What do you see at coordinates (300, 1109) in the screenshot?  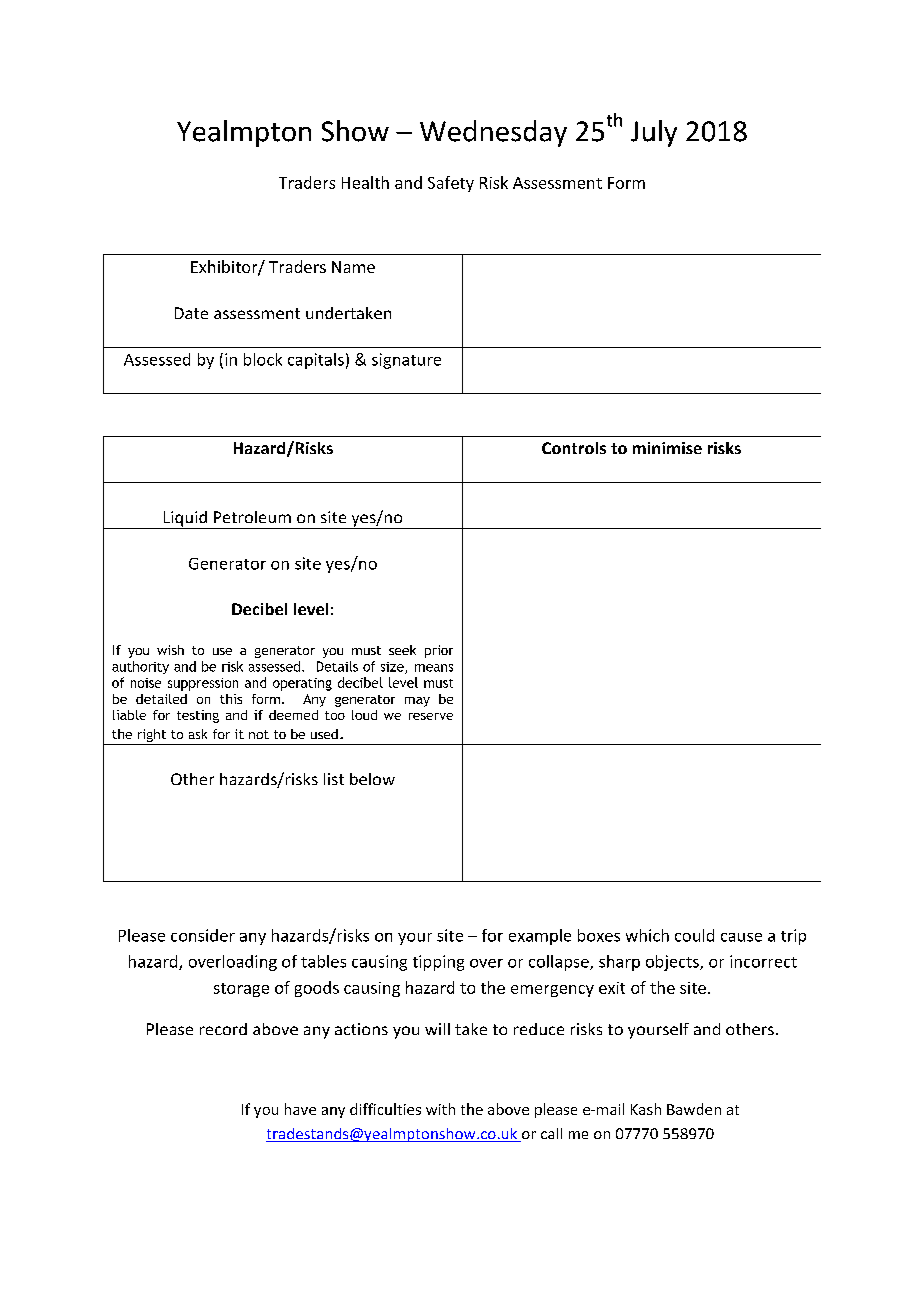 I see `have` at bounding box center [300, 1109].
